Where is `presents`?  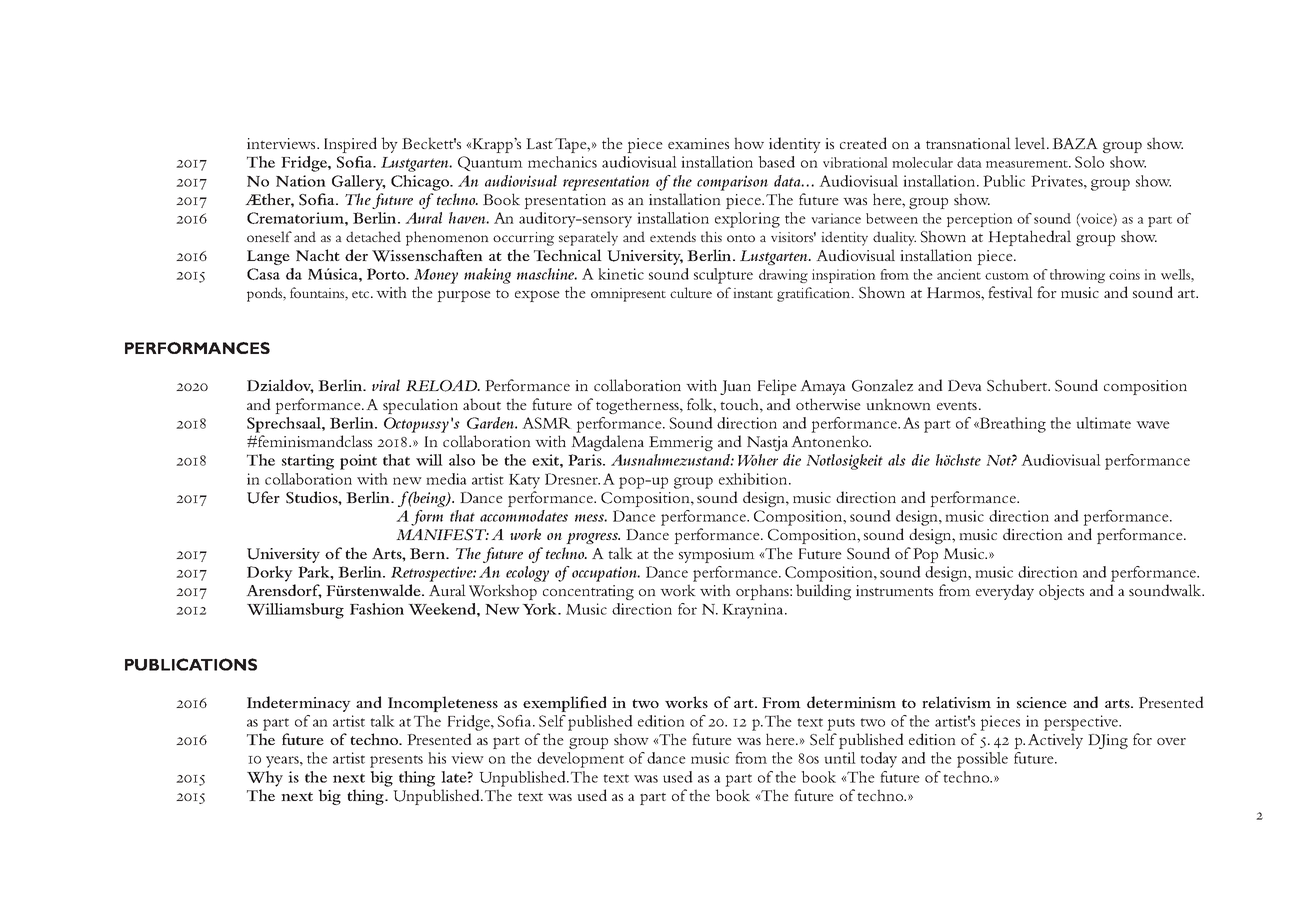 presents is located at coordinates (396, 761).
